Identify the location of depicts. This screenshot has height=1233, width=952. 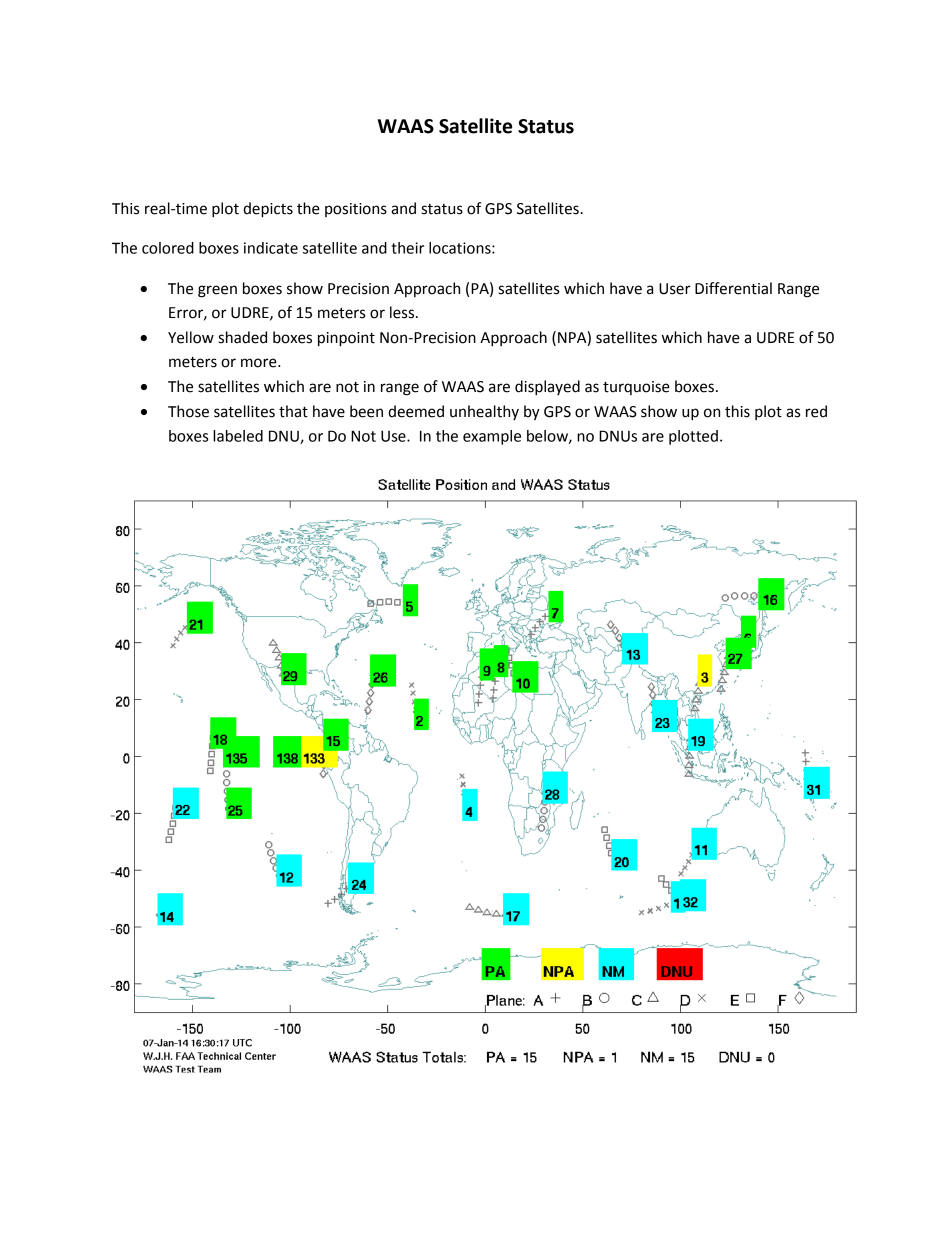
(268, 210).
